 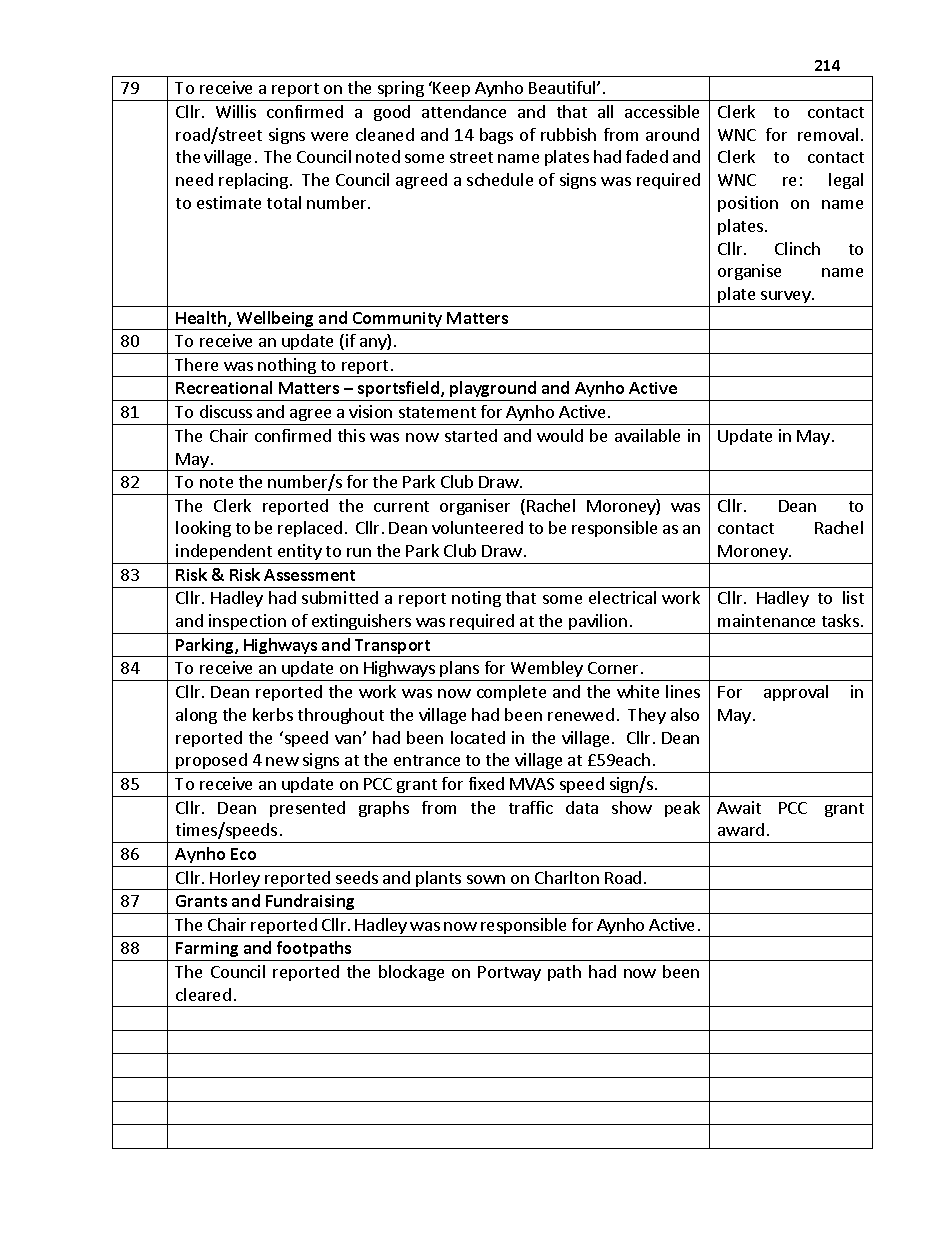 I want to click on removal, so click(x=828, y=134).
